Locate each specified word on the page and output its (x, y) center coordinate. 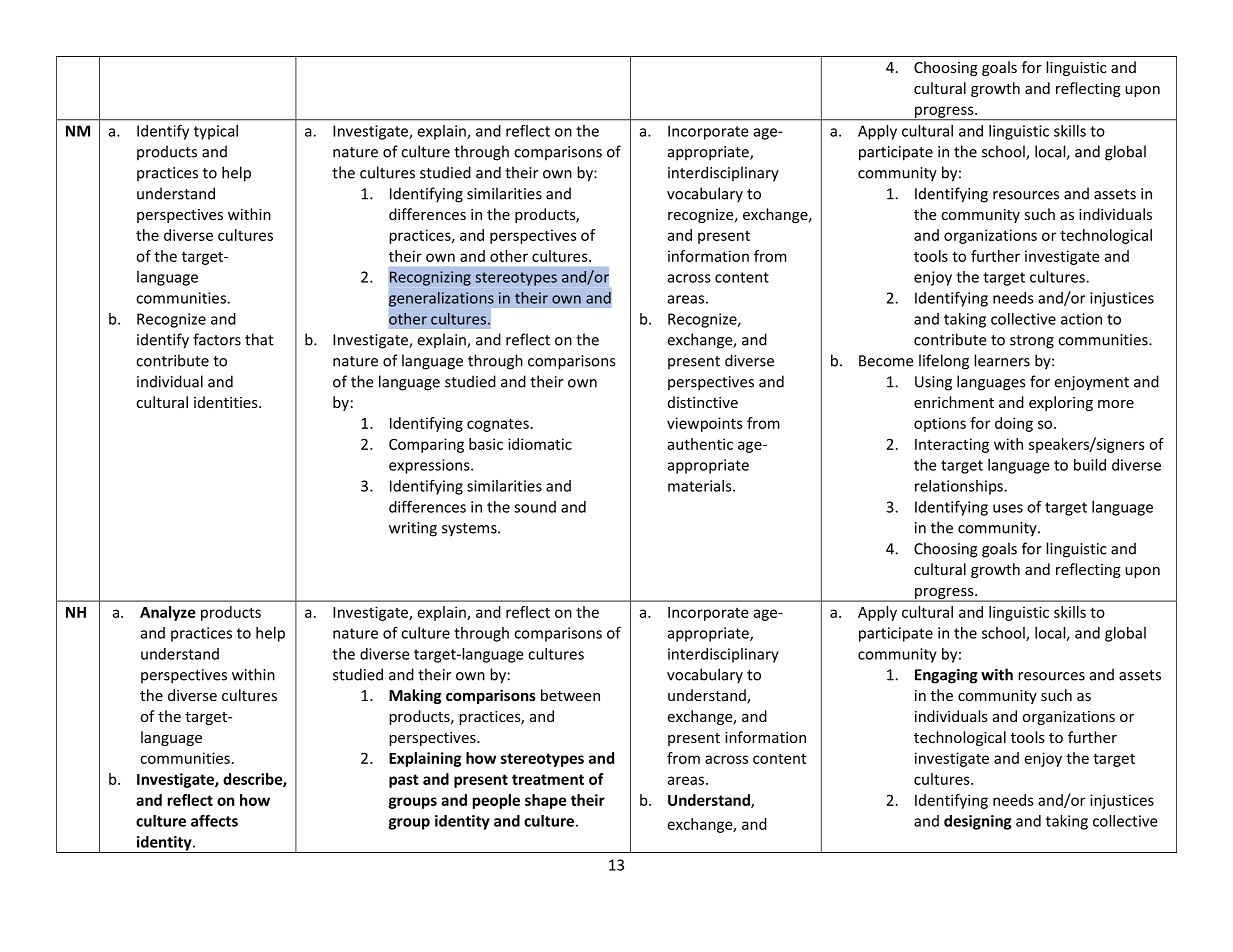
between (570, 695)
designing (978, 822)
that (259, 339)
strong (1032, 342)
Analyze (167, 613)
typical (216, 132)
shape (545, 801)
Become (886, 361)
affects (214, 820)
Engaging (946, 676)
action (1081, 319)
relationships (960, 487)
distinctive (703, 402)
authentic (700, 444)
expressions (430, 466)
